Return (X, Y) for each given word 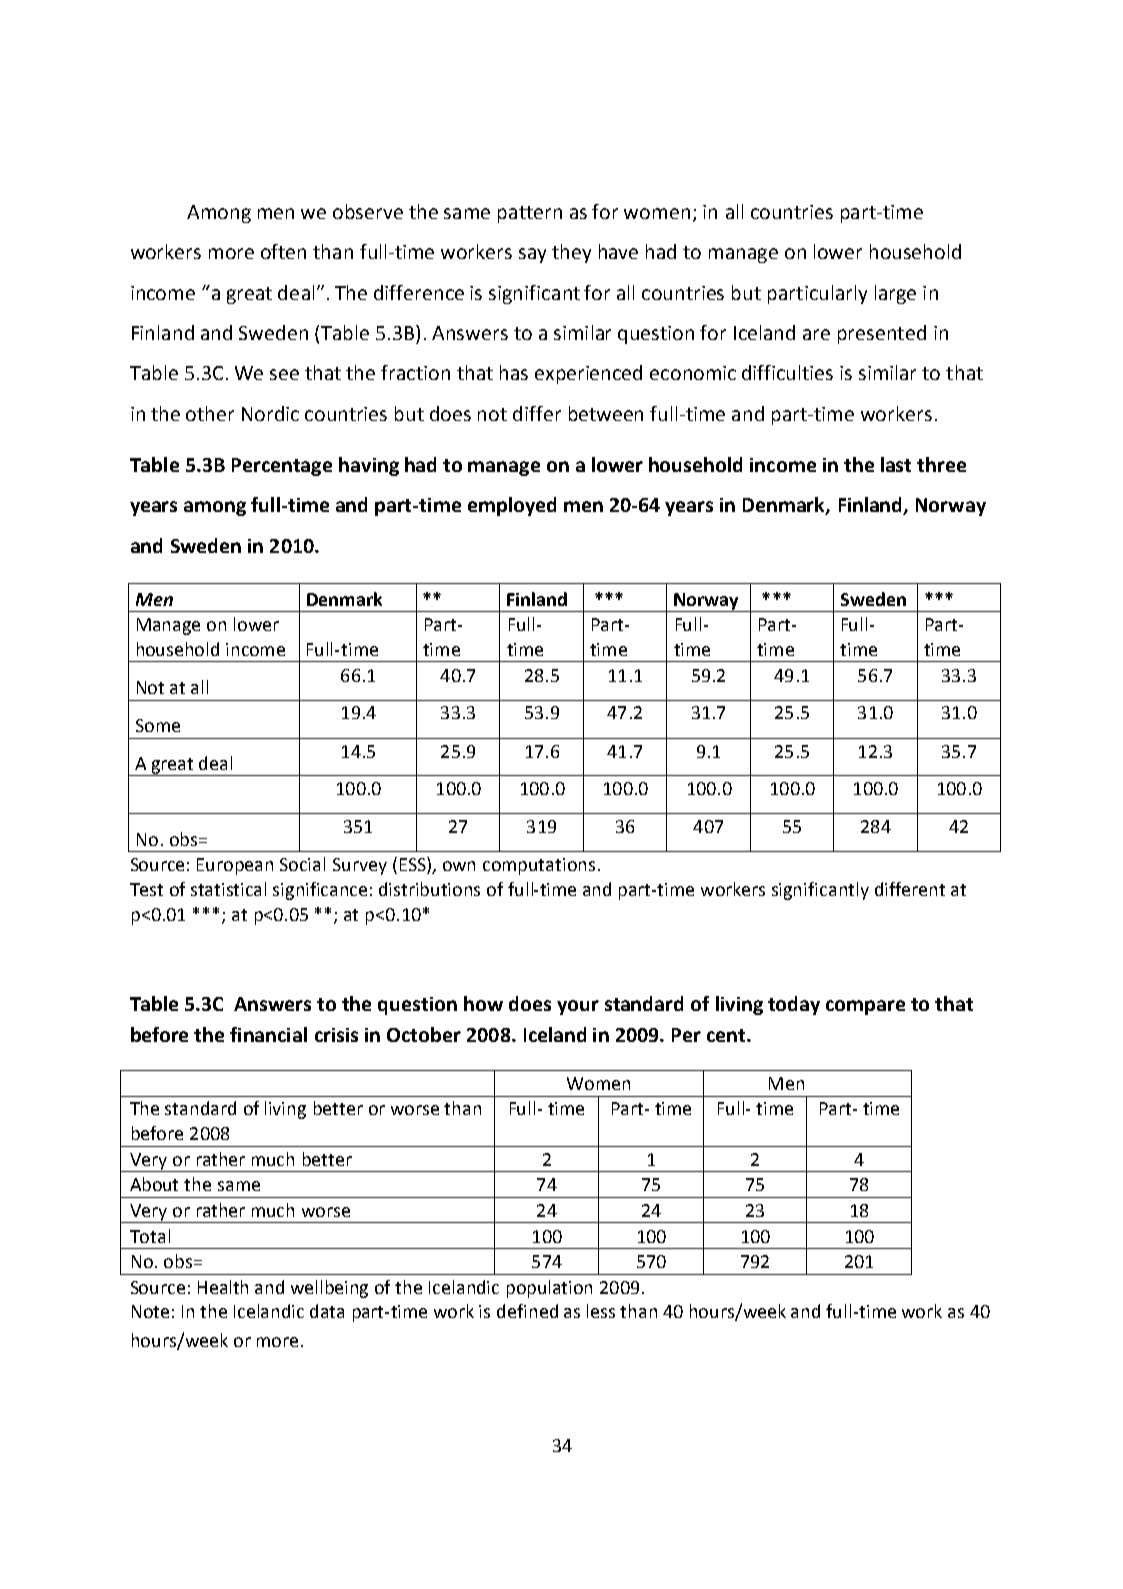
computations (539, 866)
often (283, 251)
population (549, 1289)
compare (865, 1007)
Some (158, 725)
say (532, 255)
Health (223, 1287)
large (895, 294)
